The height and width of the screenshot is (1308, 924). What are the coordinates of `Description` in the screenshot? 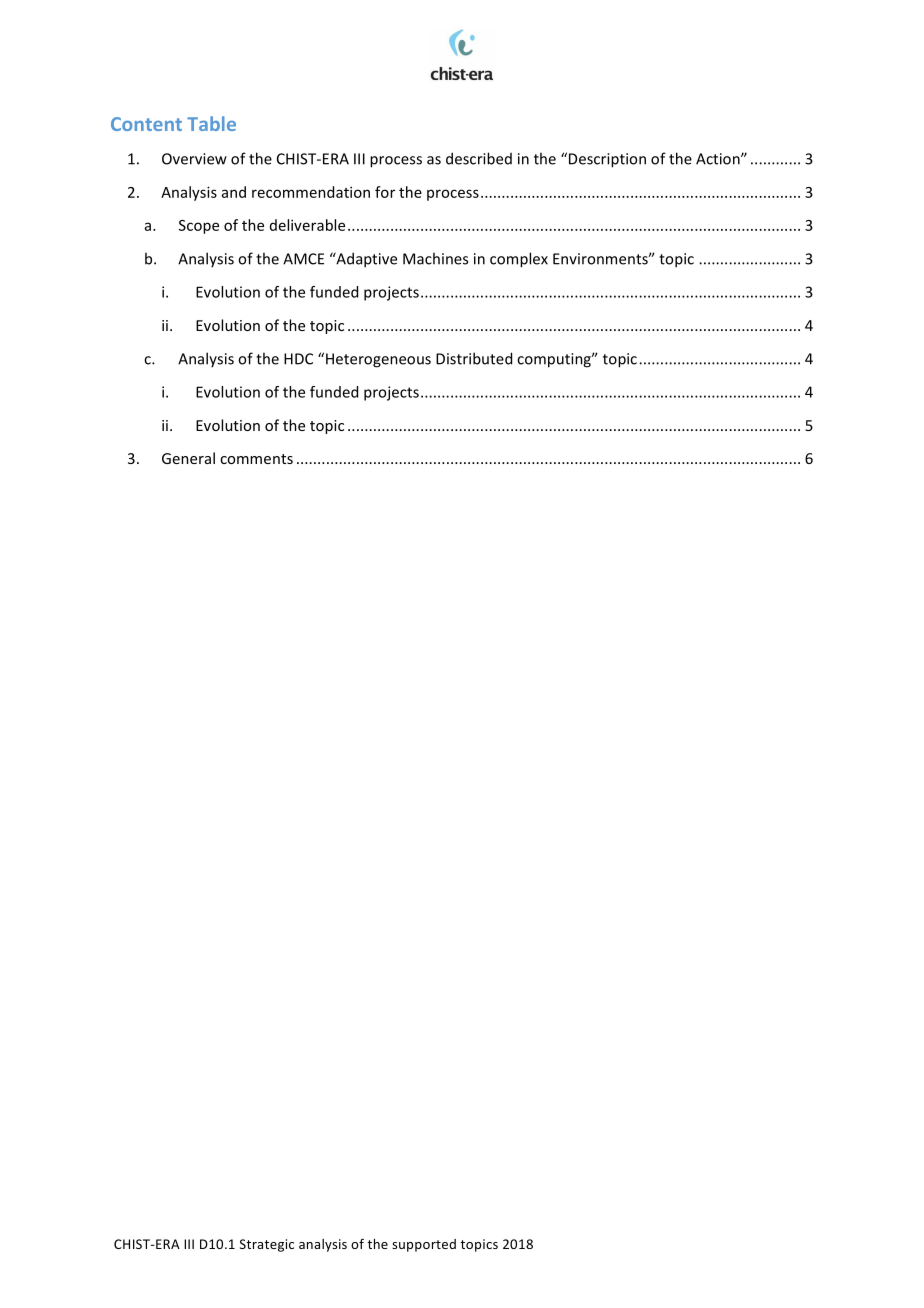 It's located at (607, 160).
